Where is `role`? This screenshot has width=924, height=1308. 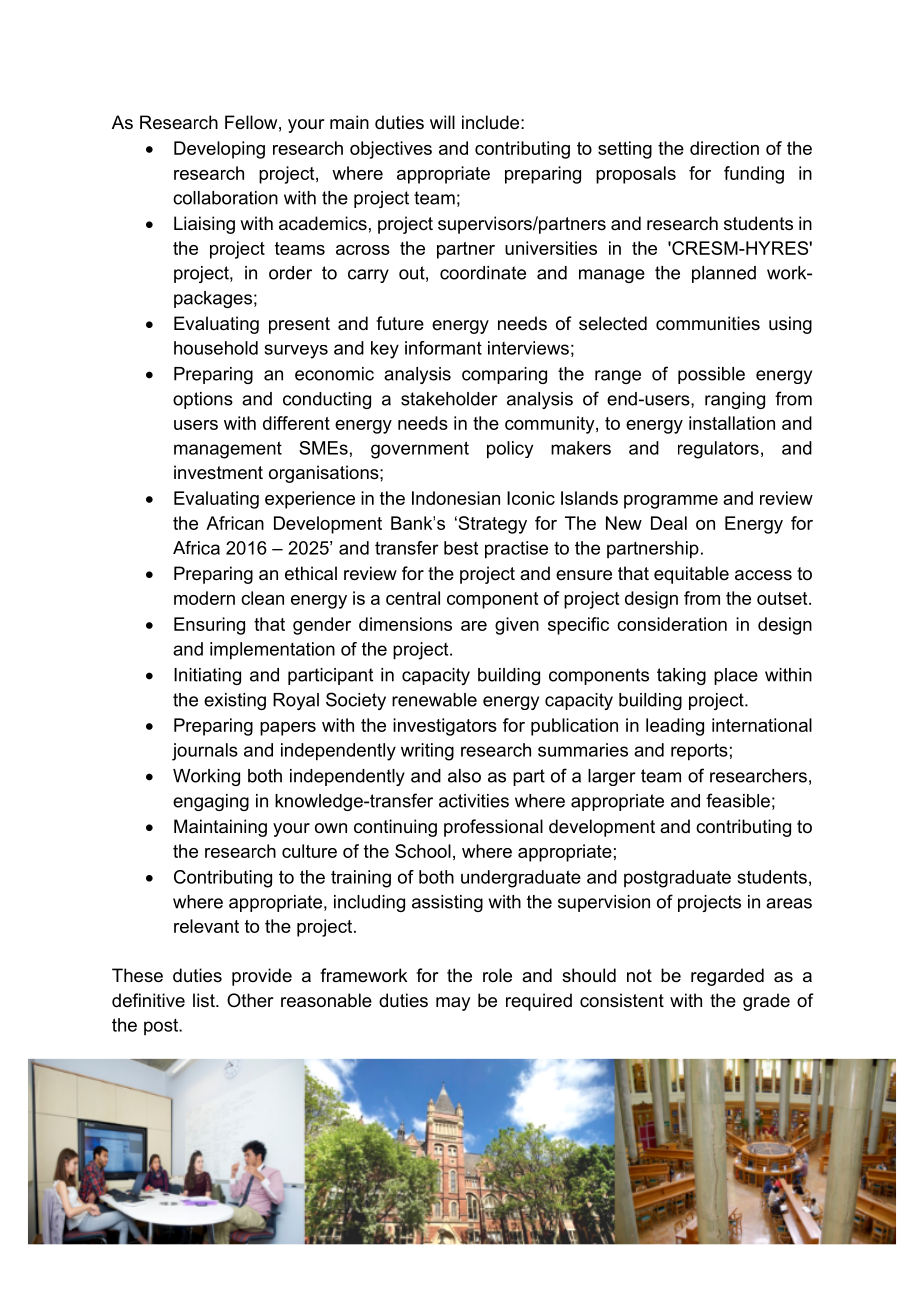
role is located at coordinates (497, 975).
